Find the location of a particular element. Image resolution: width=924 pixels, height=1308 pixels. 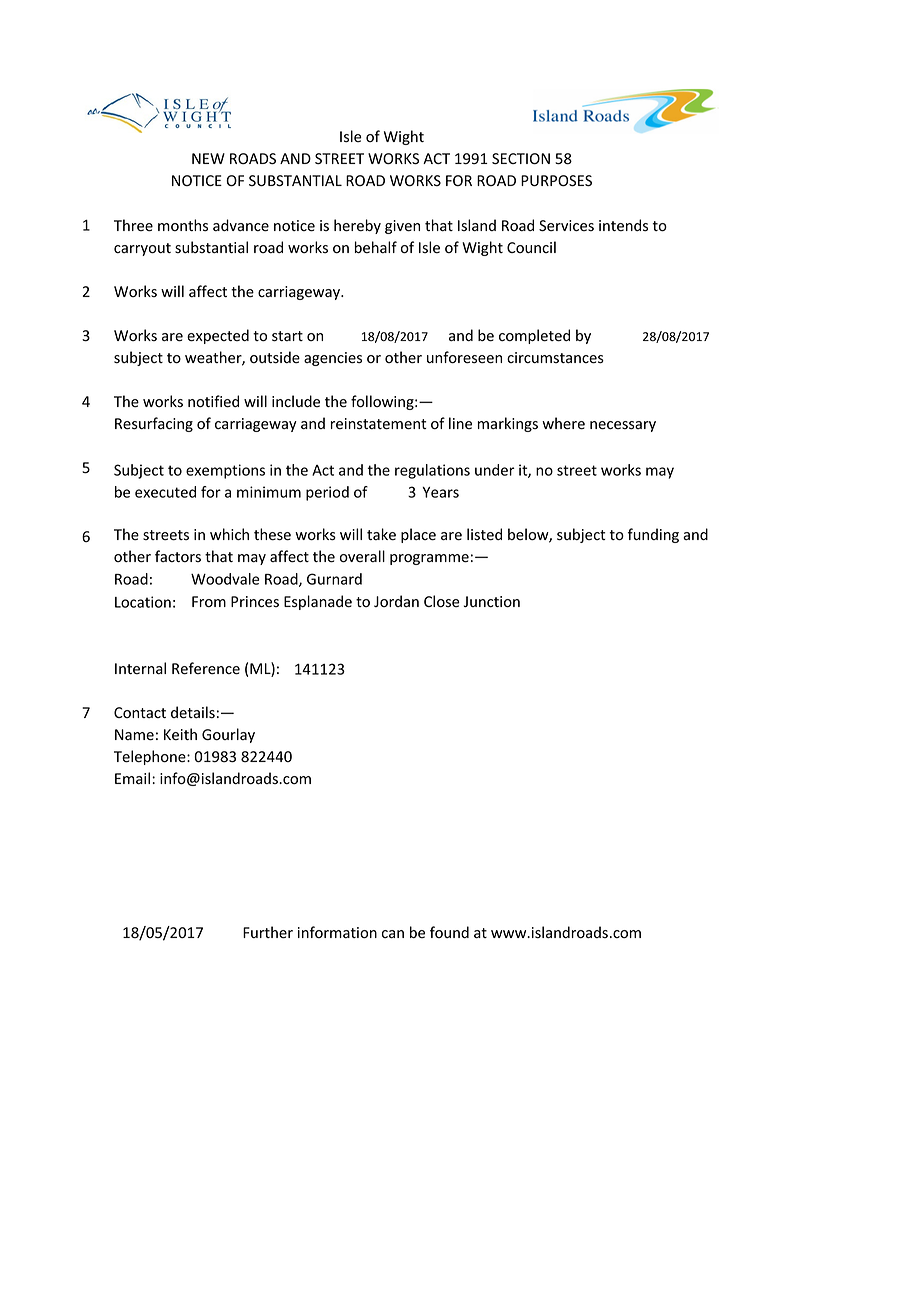

PURPOSES is located at coordinates (556, 181).
